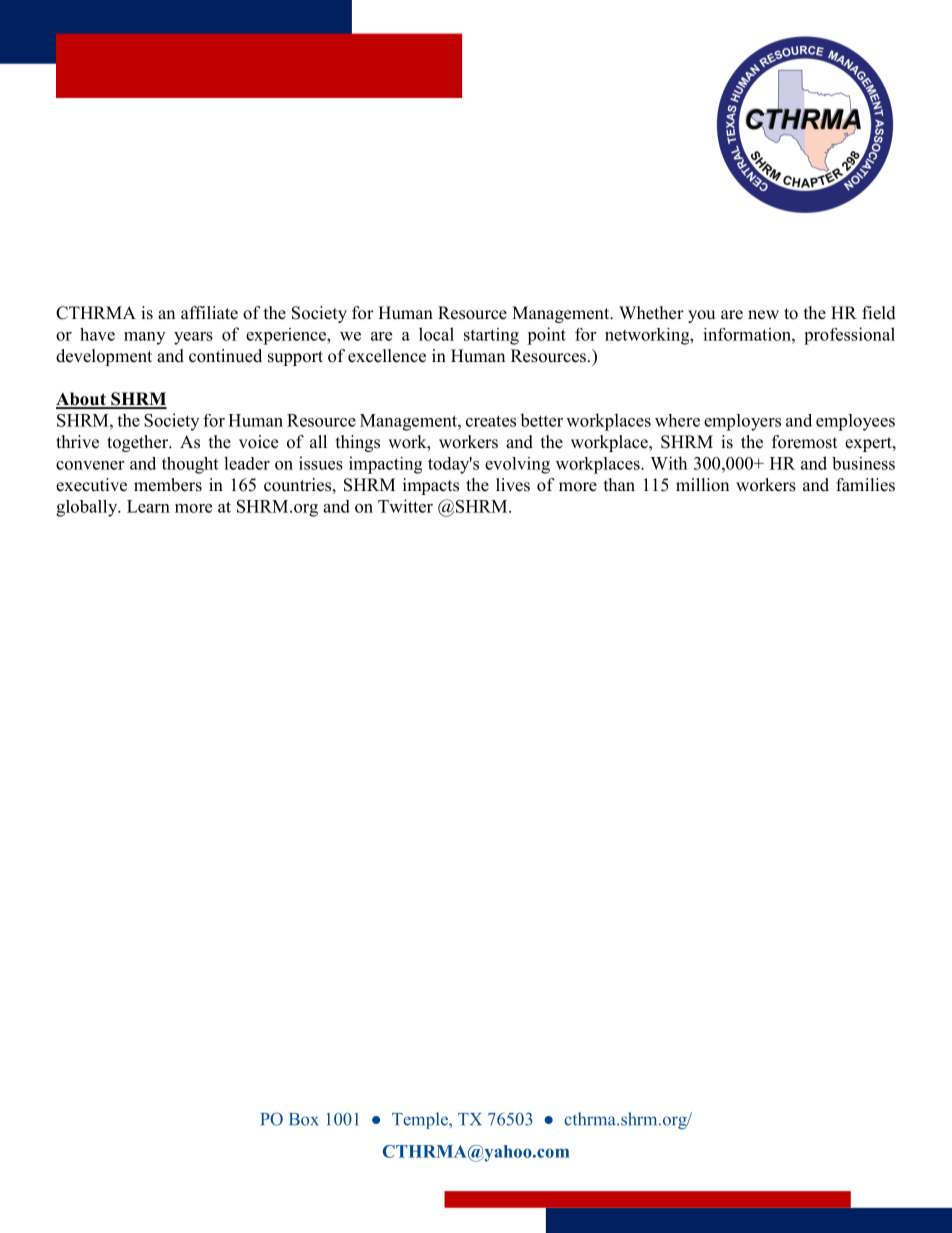 Image resolution: width=952 pixels, height=1233 pixels. I want to click on Learn, so click(148, 506).
